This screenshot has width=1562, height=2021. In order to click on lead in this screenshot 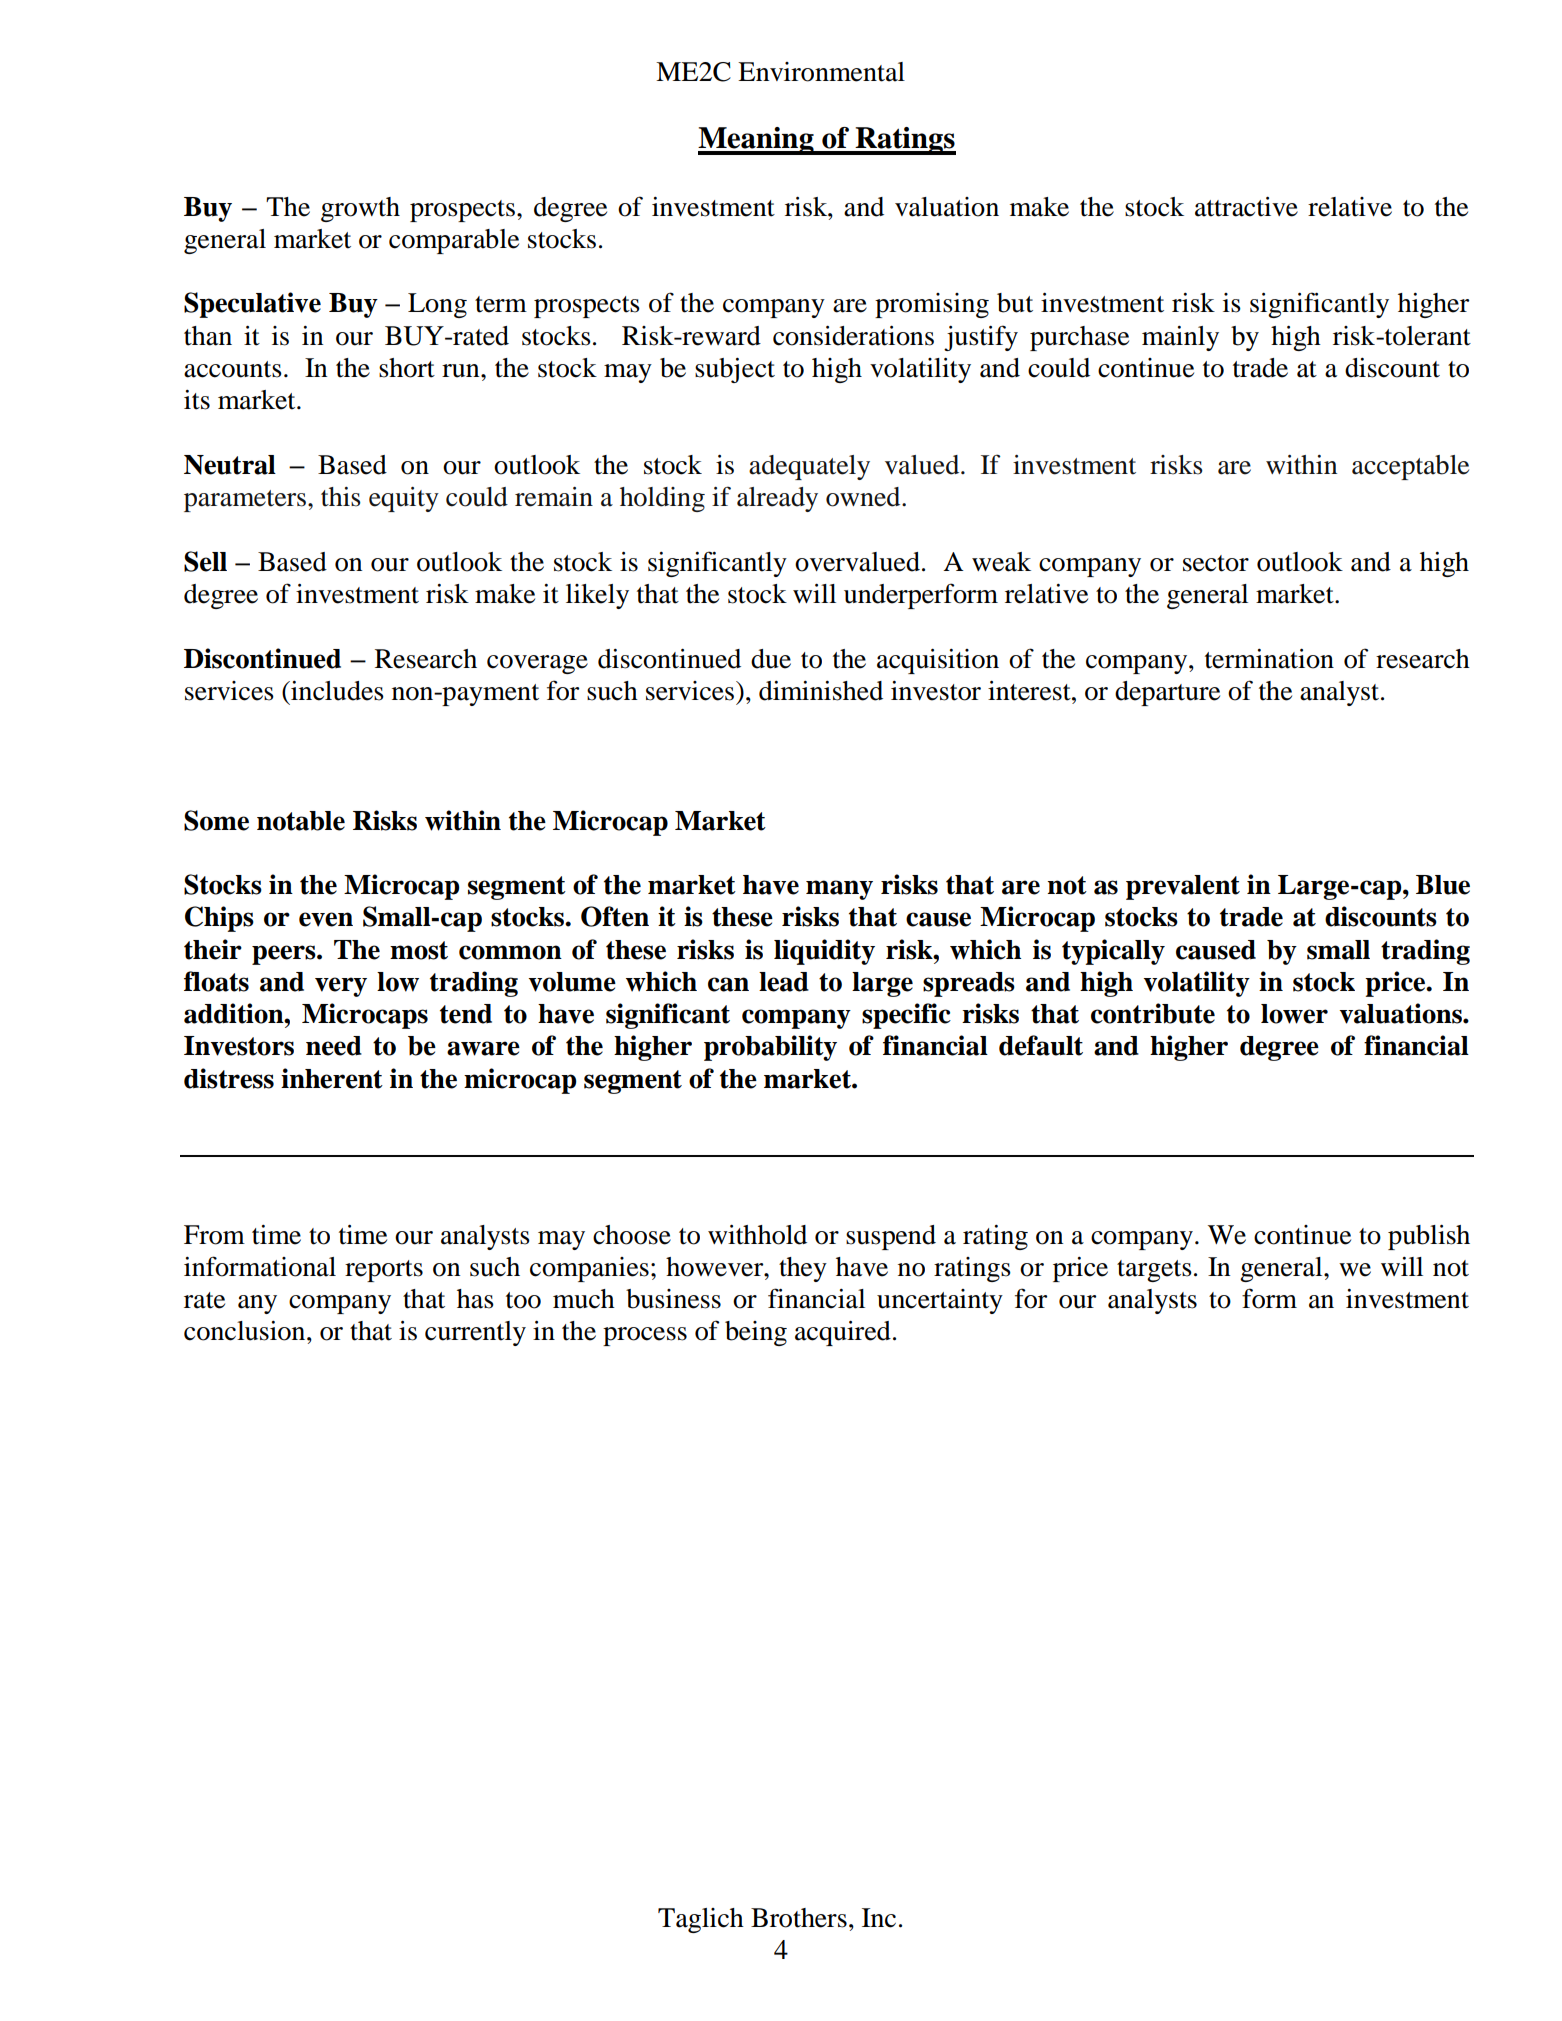, I will do `click(784, 982)`.
